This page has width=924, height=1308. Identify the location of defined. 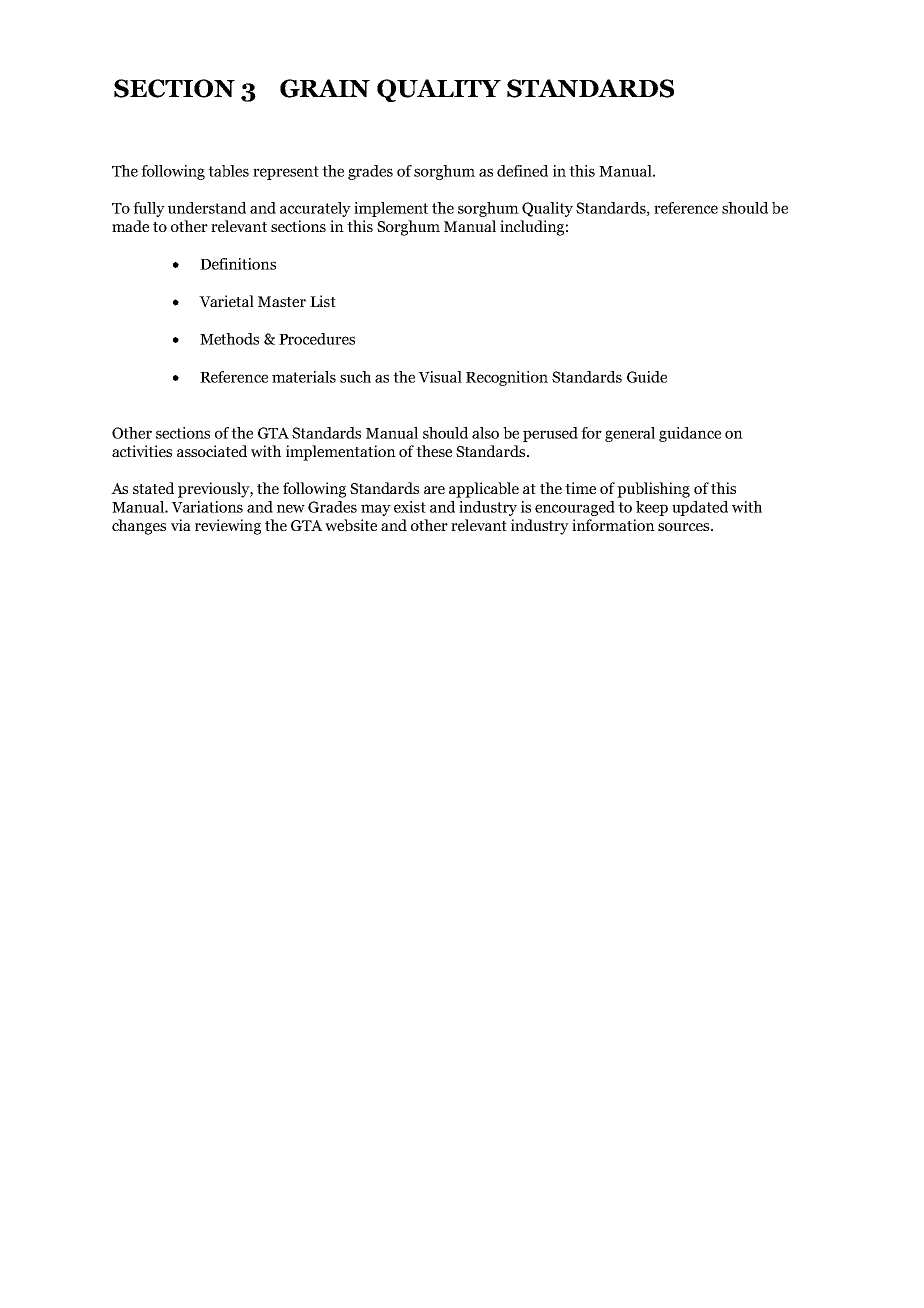
(522, 171).
